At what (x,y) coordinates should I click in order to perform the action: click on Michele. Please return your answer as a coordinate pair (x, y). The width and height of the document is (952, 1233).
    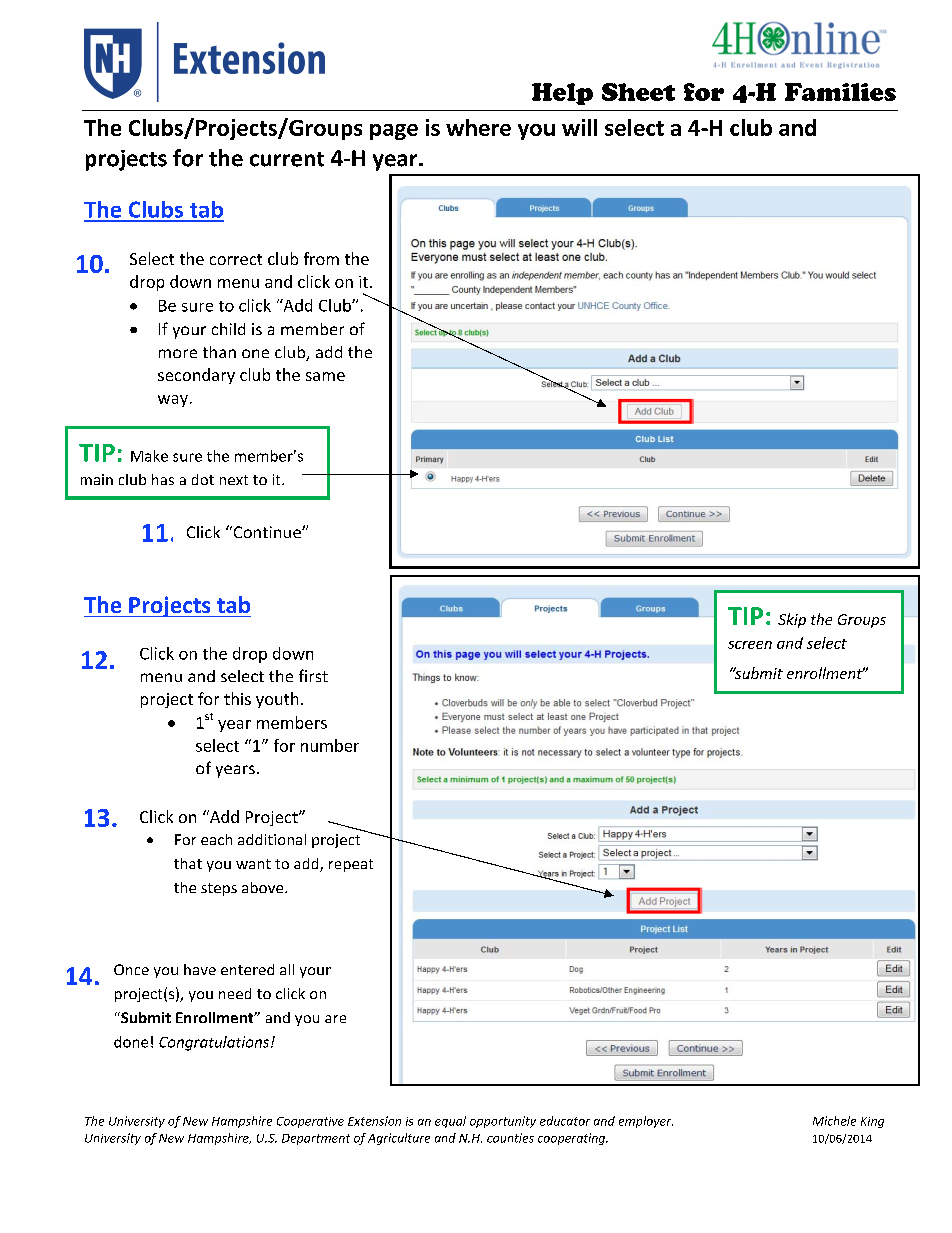
    Looking at the image, I should click on (834, 1121).
